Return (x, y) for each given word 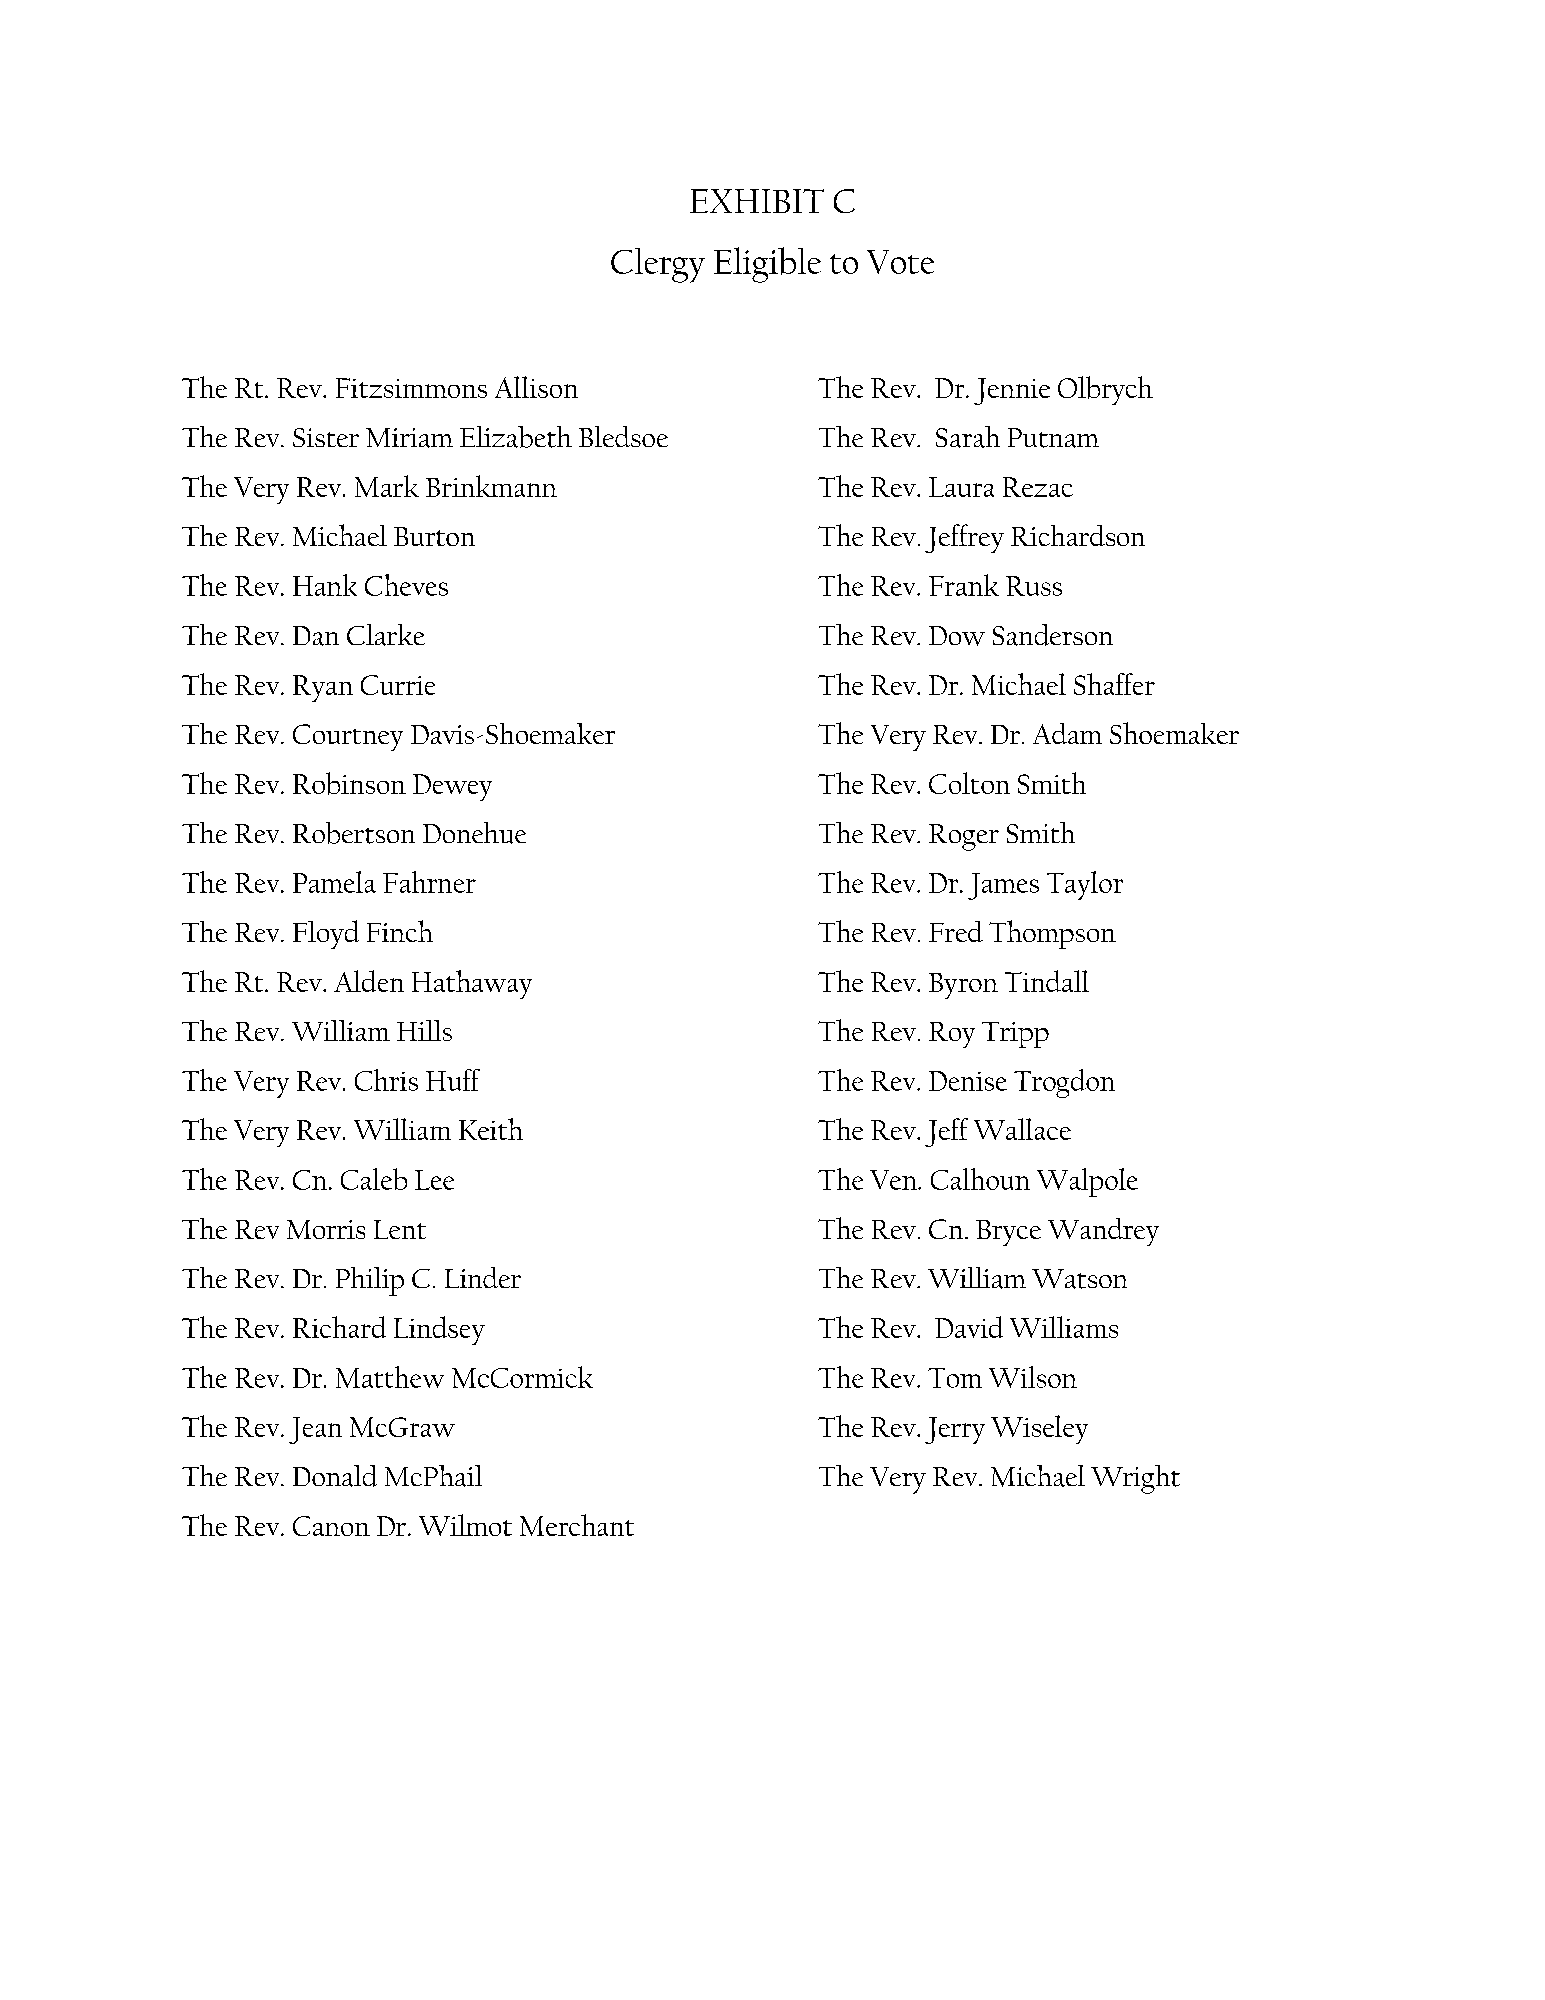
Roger (964, 837)
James (1003, 886)
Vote (900, 262)
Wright (1135, 1479)
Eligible (767, 265)
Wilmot (465, 1525)
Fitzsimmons (411, 388)
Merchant (577, 1525)
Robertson (354, 833)
